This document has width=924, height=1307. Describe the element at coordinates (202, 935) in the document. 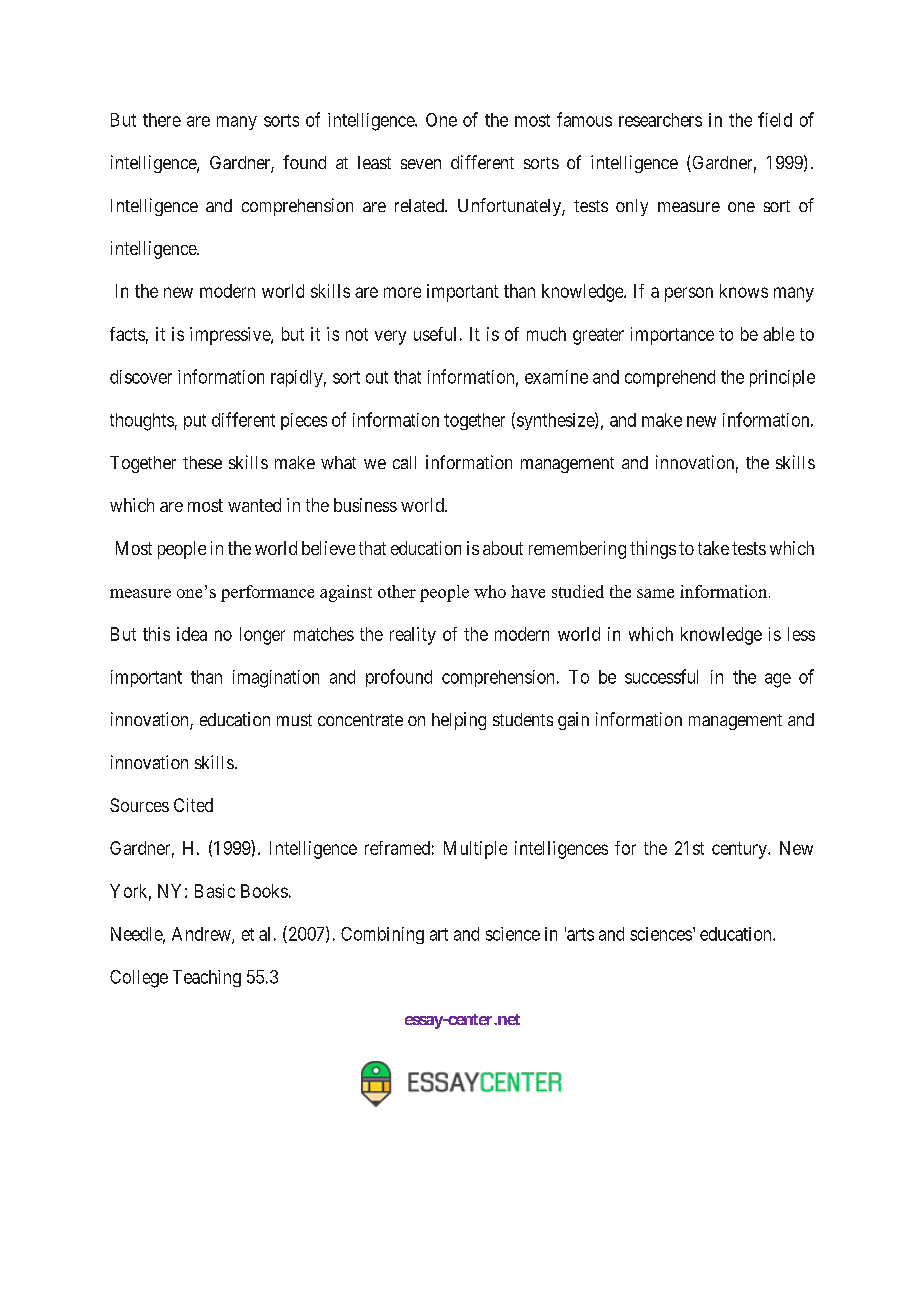

I see `Andrew` at that location.
